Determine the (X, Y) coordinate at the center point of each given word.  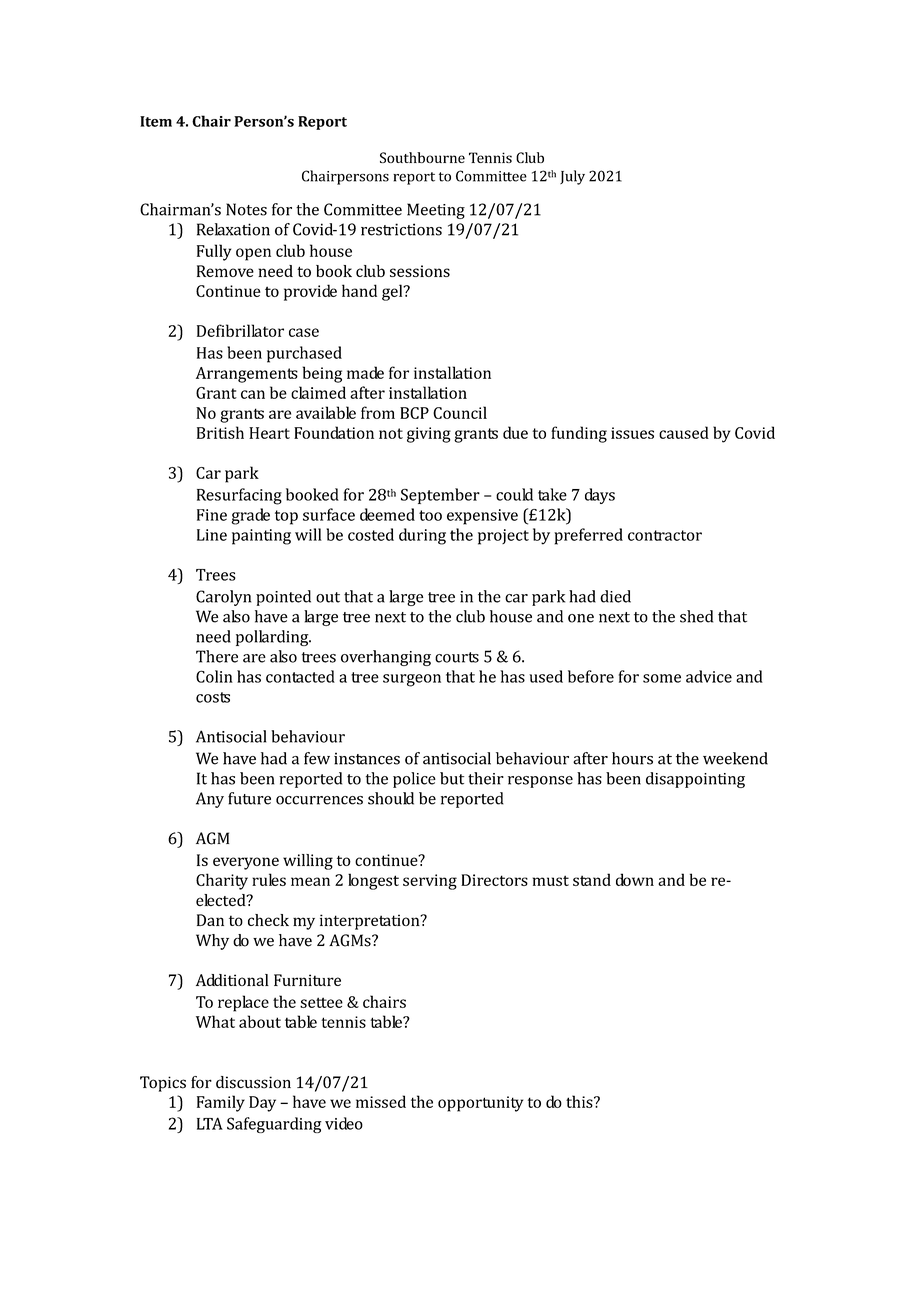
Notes (246, 209)
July (572, 177)
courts (457, 657)
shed (696, 616)
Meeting (436, 211)
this (580, 1101)
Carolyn (223, 598)
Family (221, 1103)
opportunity (480, 1104)
